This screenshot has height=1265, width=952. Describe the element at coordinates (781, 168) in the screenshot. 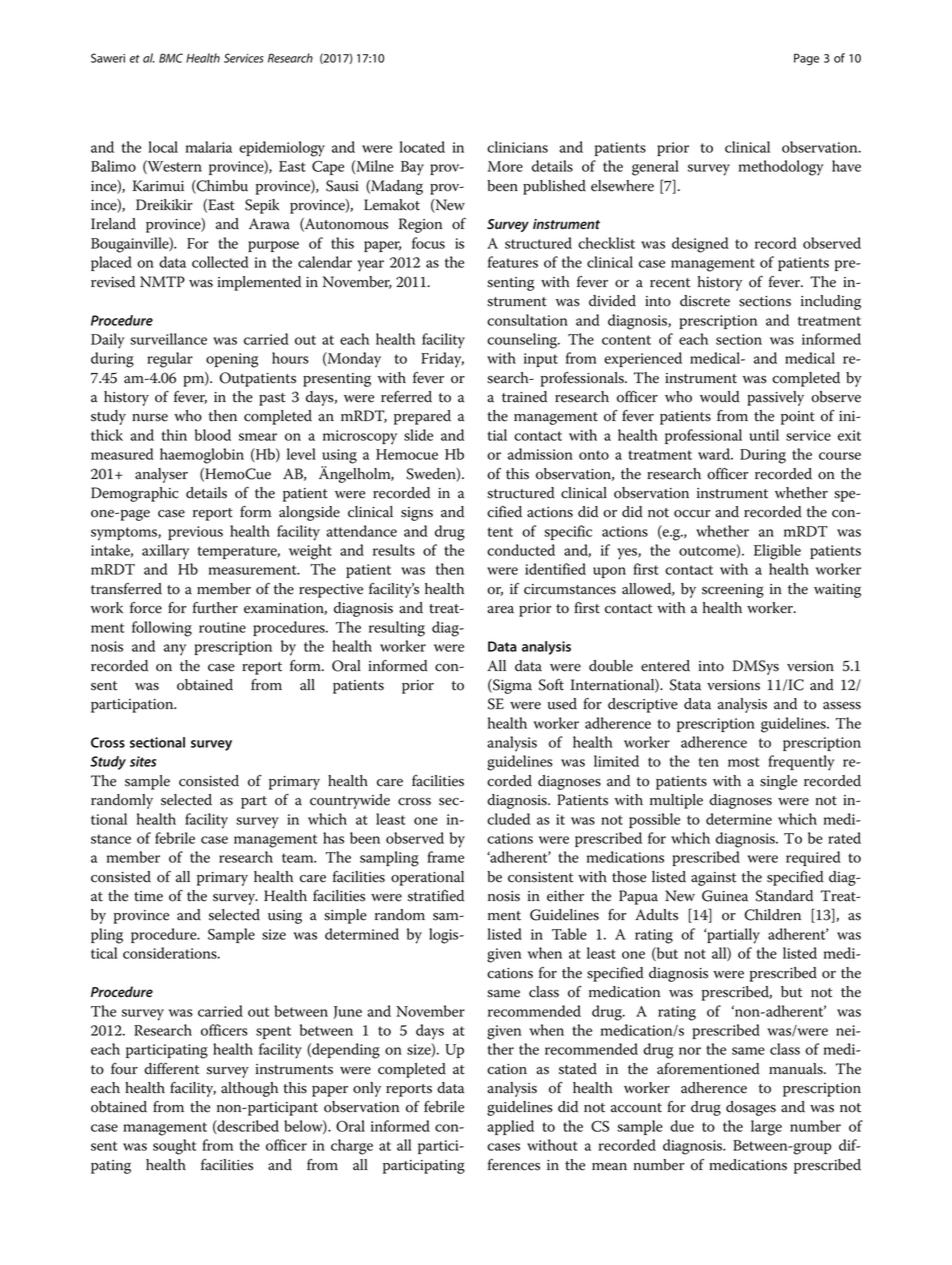

I see `methodology` at that location.
